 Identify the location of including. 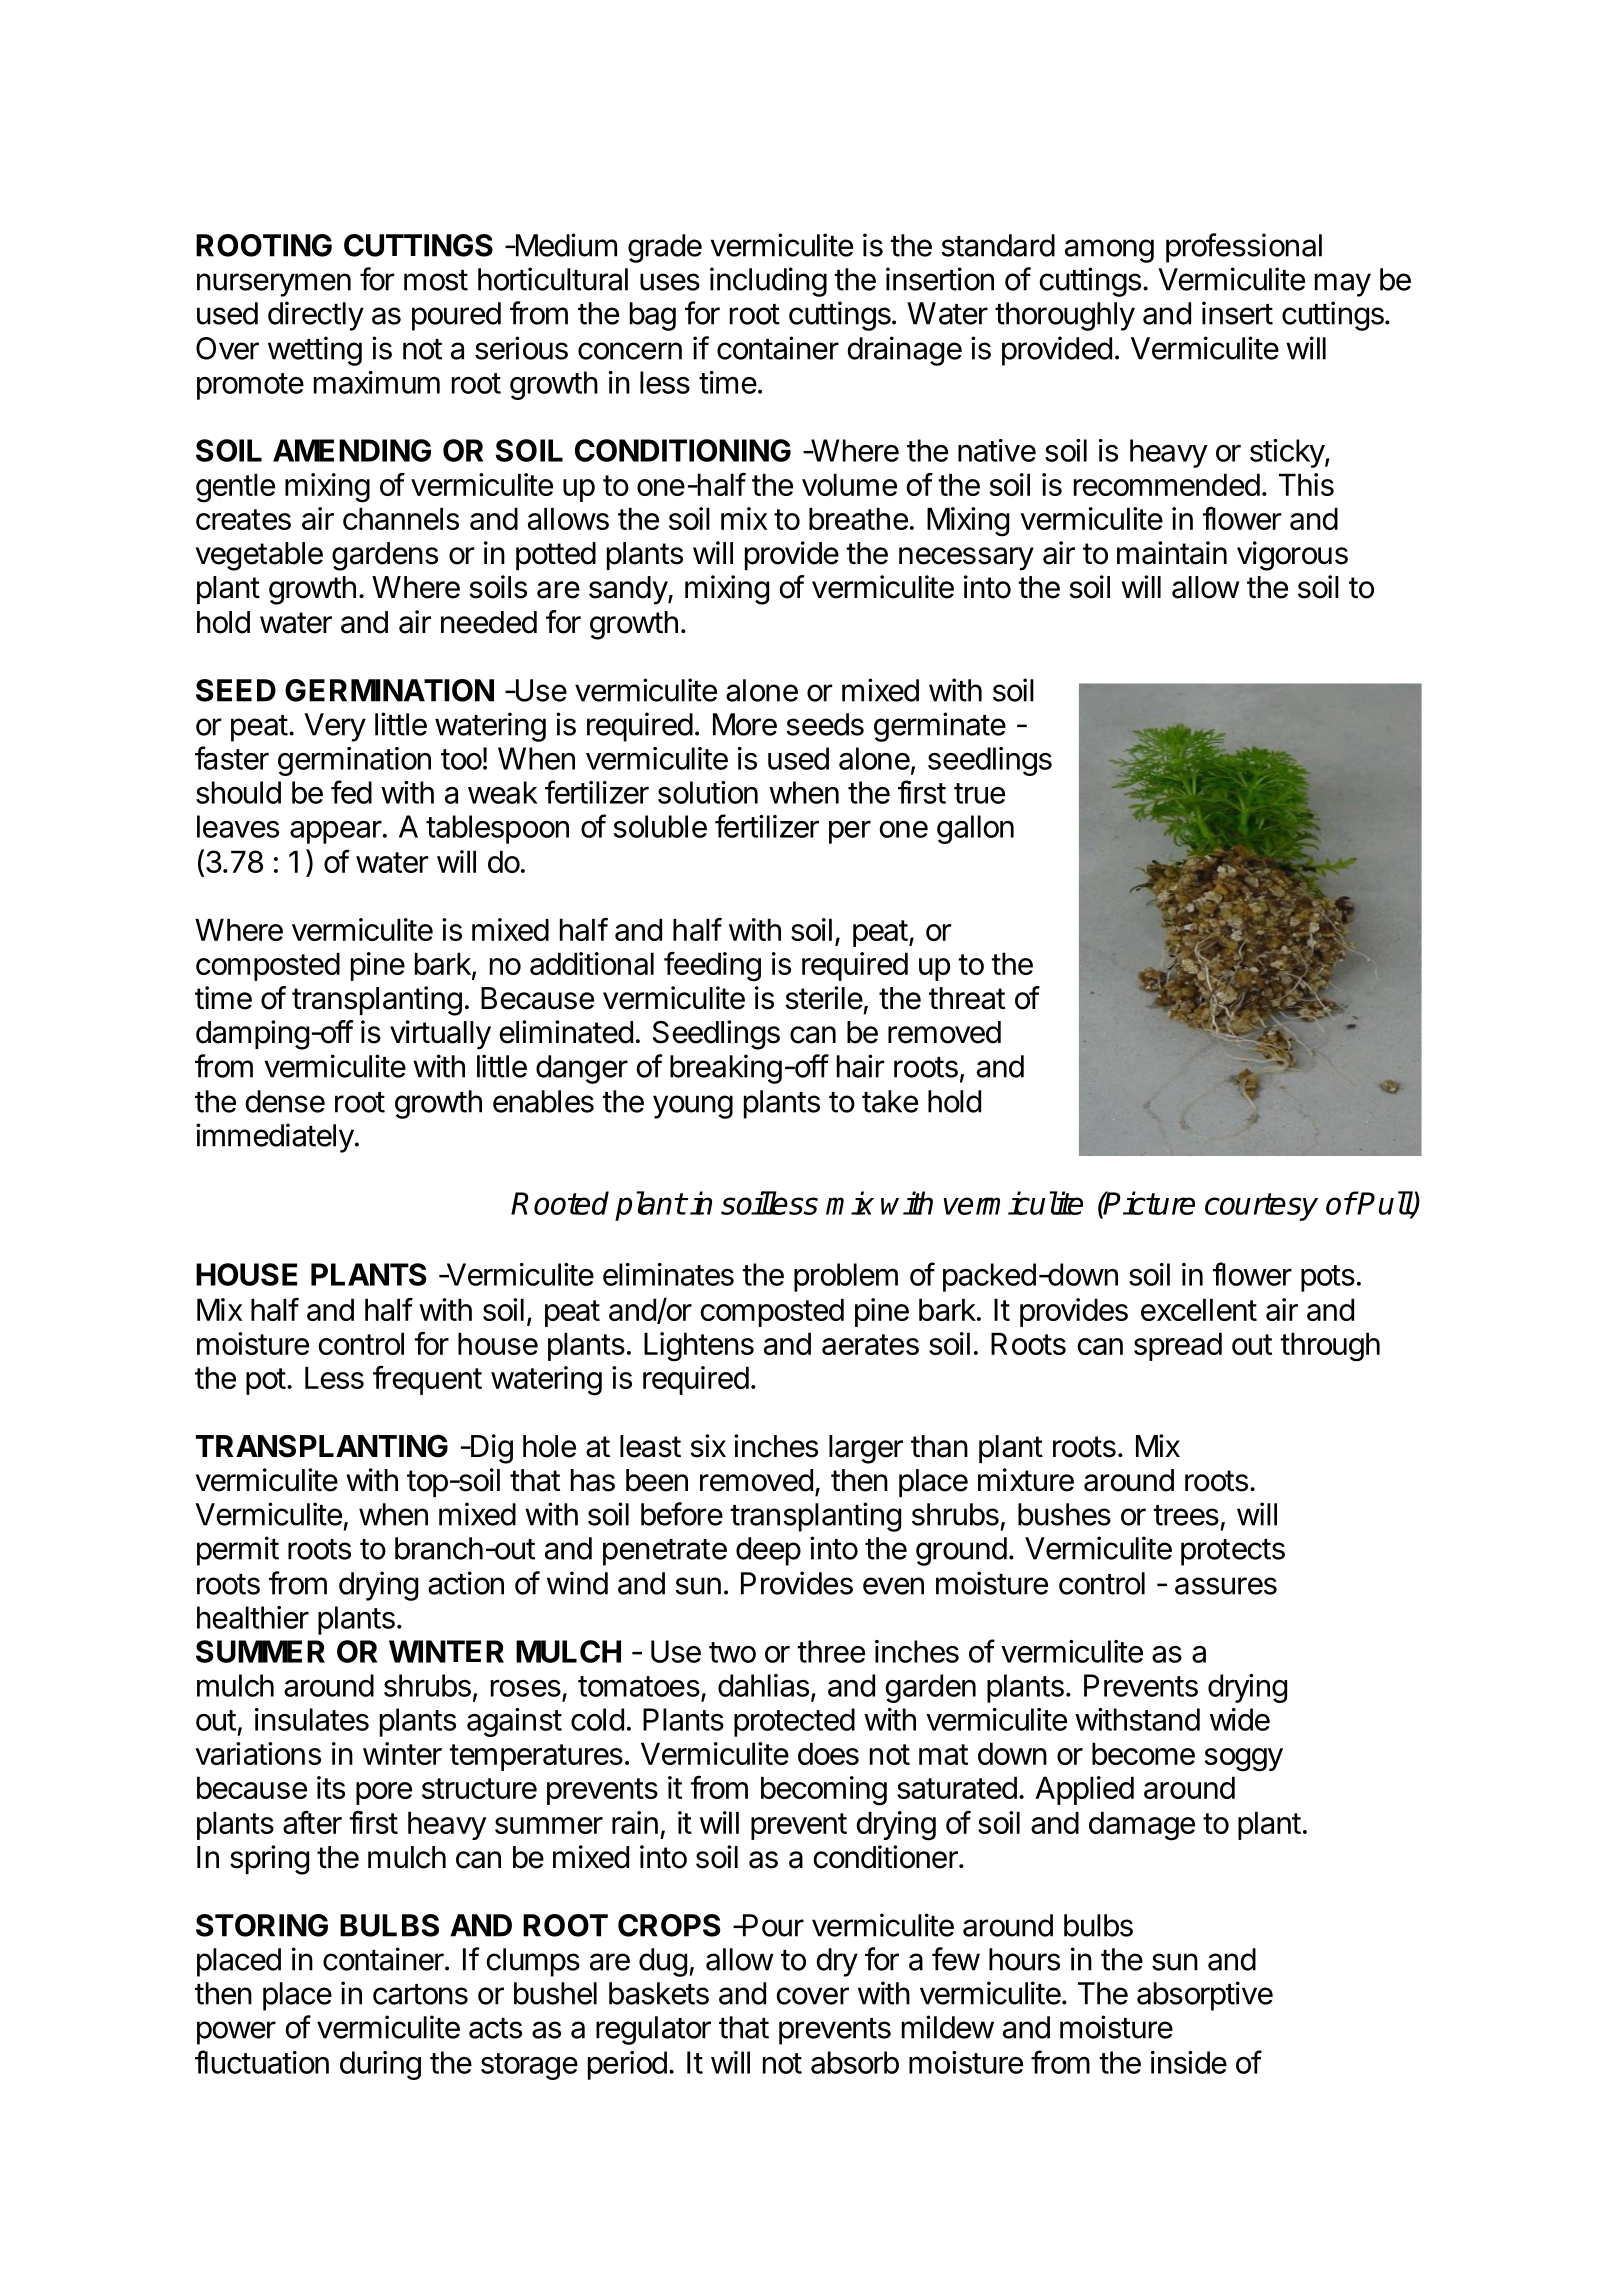
(768, 282).
